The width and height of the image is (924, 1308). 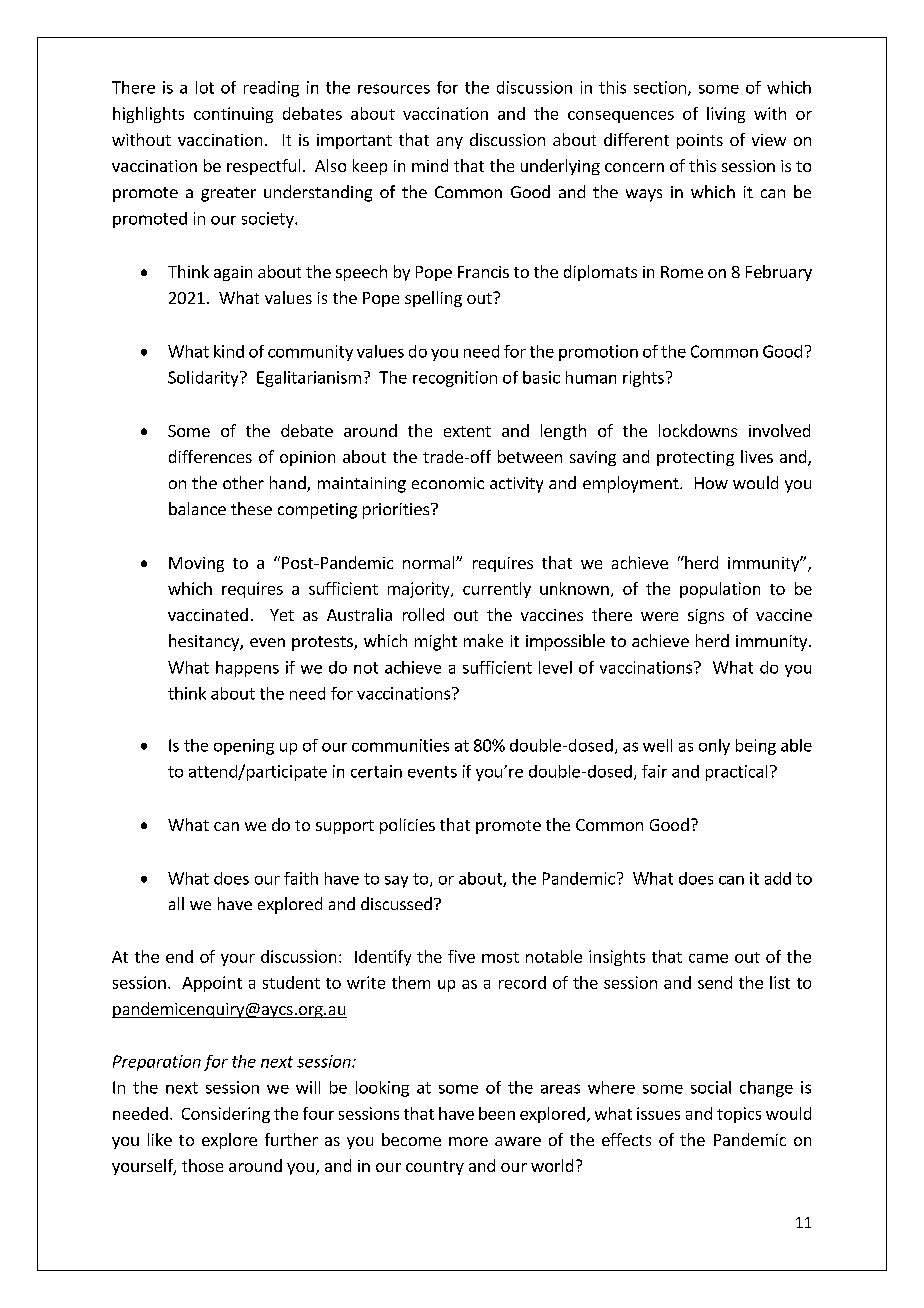 What do you see at coordinates (726, 115) in the image?
I see `living` at bounding box center [726, 115].
